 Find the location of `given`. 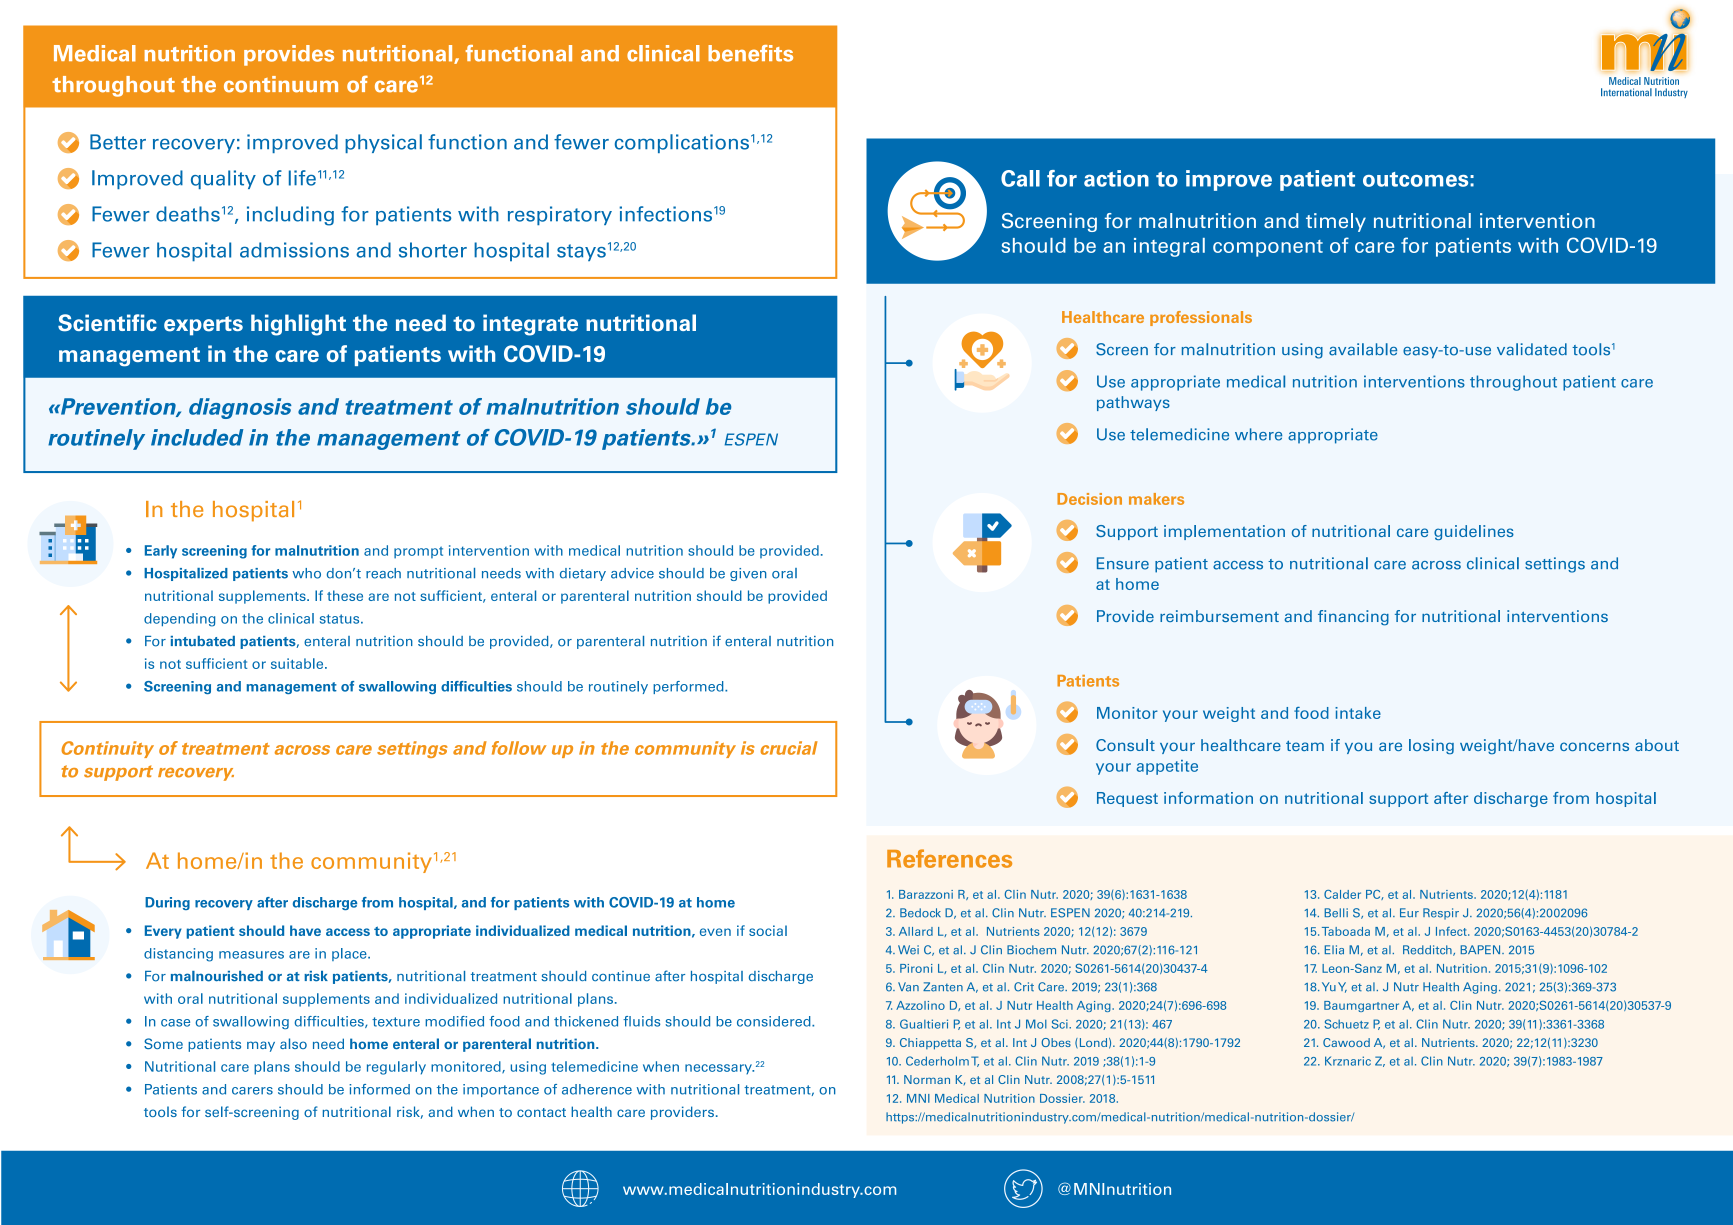

given is located at coordinates (748, 574).
